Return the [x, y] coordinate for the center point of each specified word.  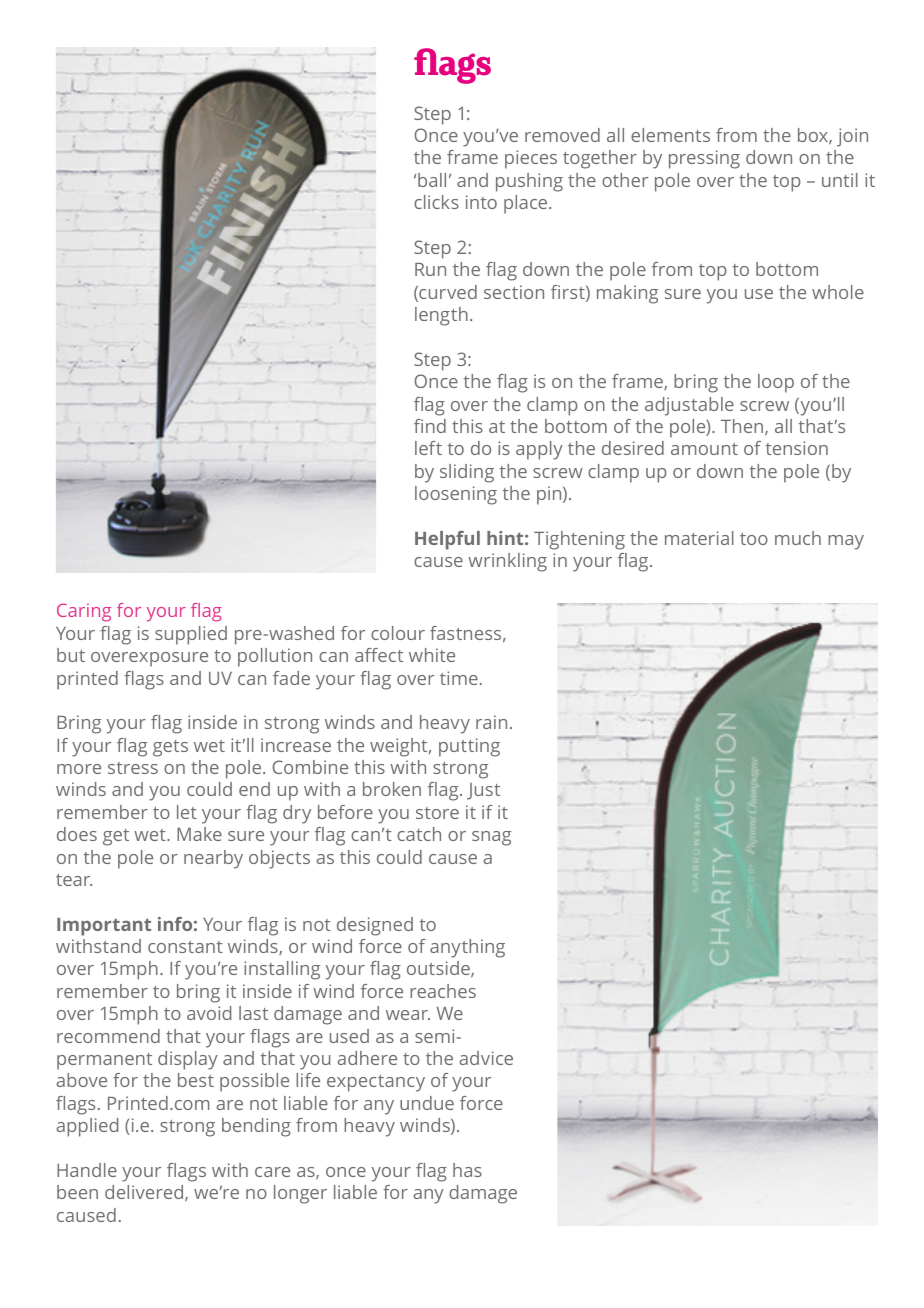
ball [432, 180]
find [430, 426]
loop [776, 383]
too [754, 539]
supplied [191, 635]
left [428, 448]
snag [491, 838]
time [459, 678]
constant [185, 947]
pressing [704, 159]
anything [467, 948]
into [481, 202]
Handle [87, 1170]
